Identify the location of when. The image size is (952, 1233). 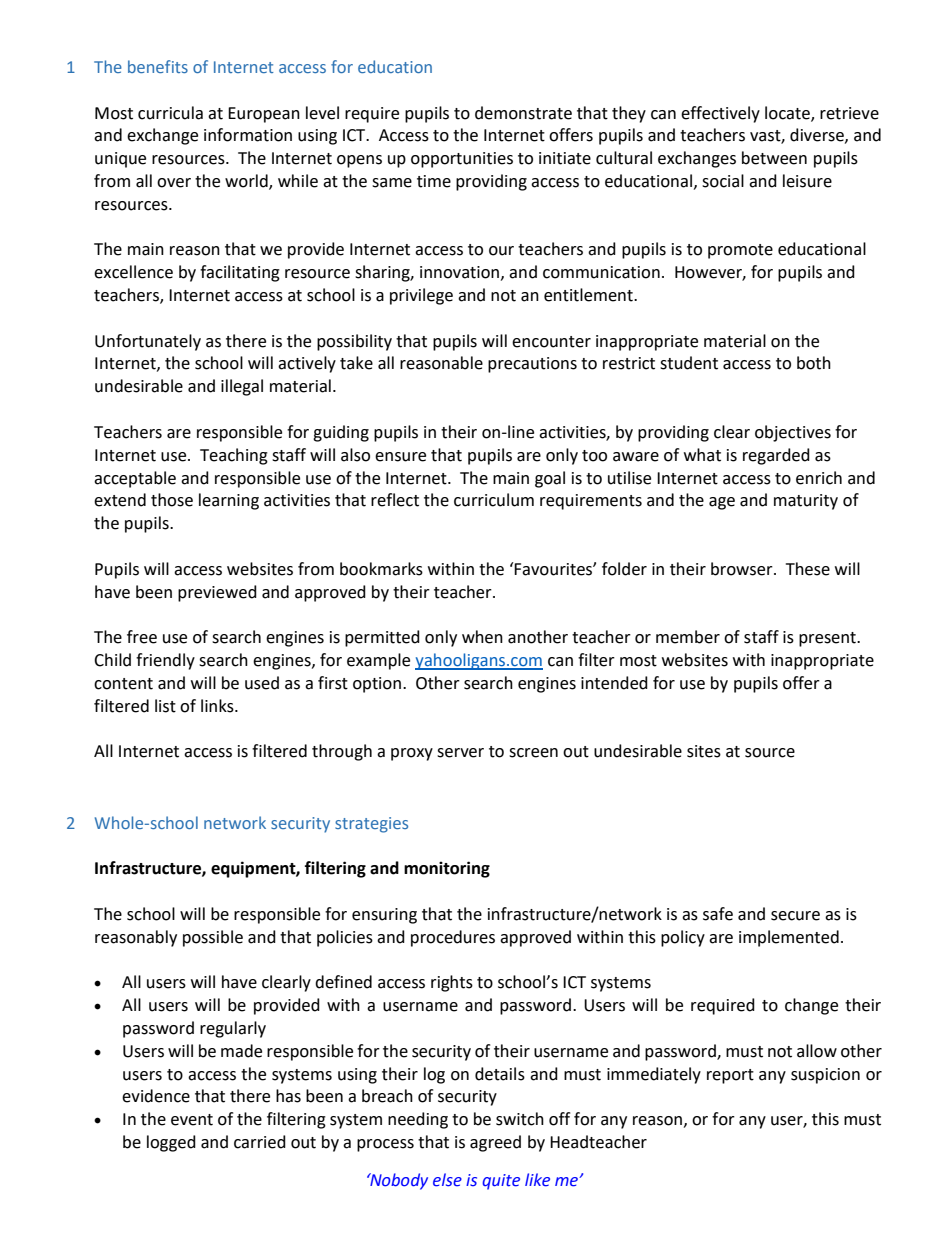
(482, 637).
